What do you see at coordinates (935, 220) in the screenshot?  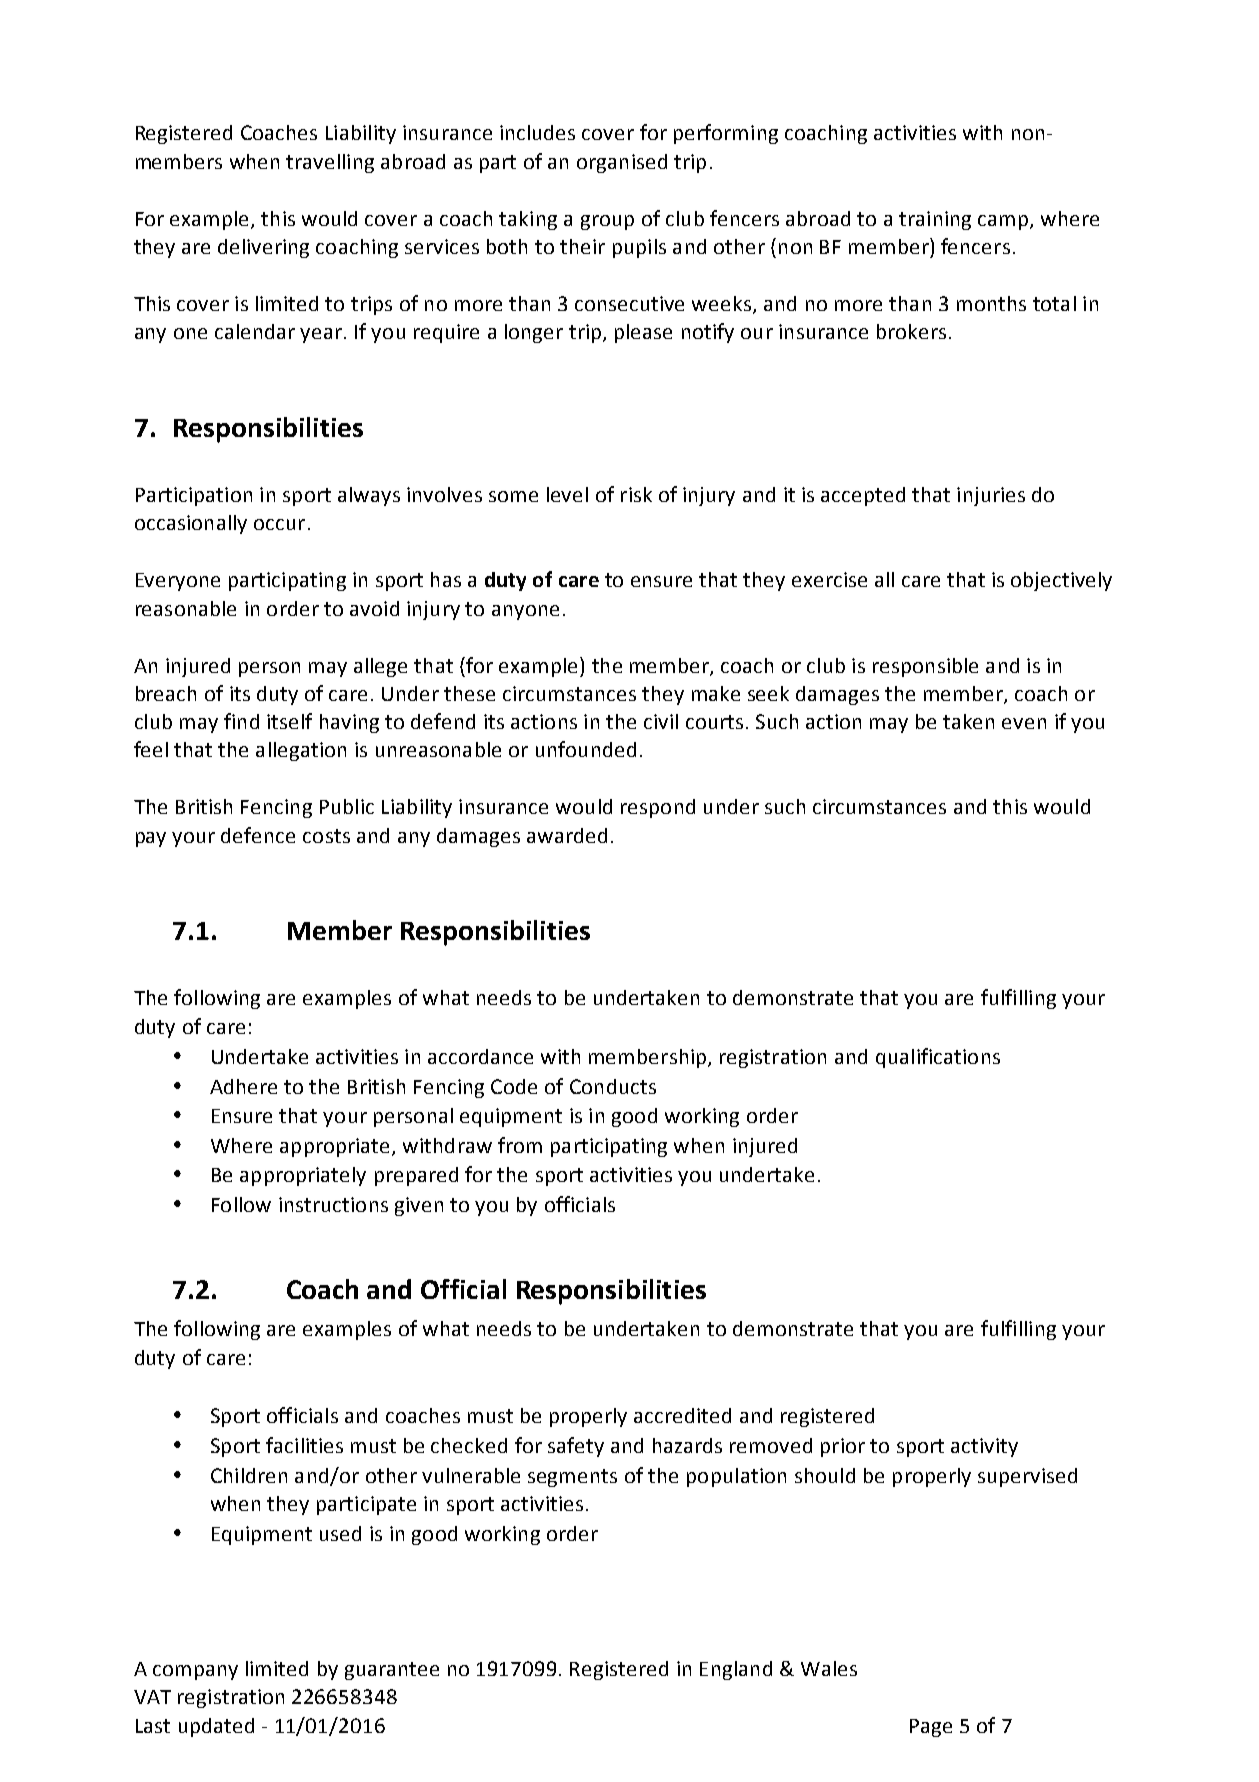 I see `training` at bounding box center [935, 220].
